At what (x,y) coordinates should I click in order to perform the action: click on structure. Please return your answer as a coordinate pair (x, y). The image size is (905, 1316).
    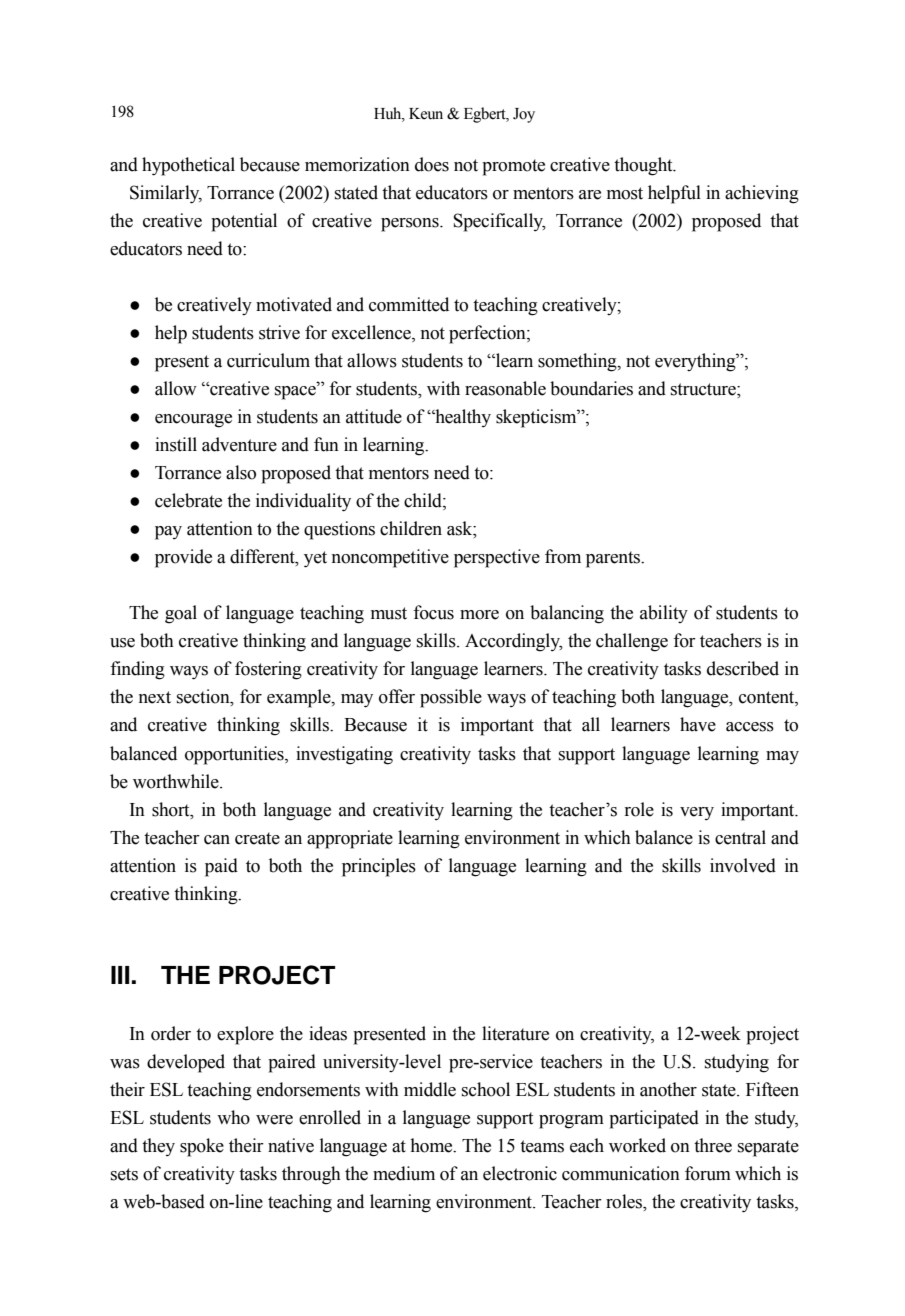
    Looking at the image, I should click on (704, 389).
